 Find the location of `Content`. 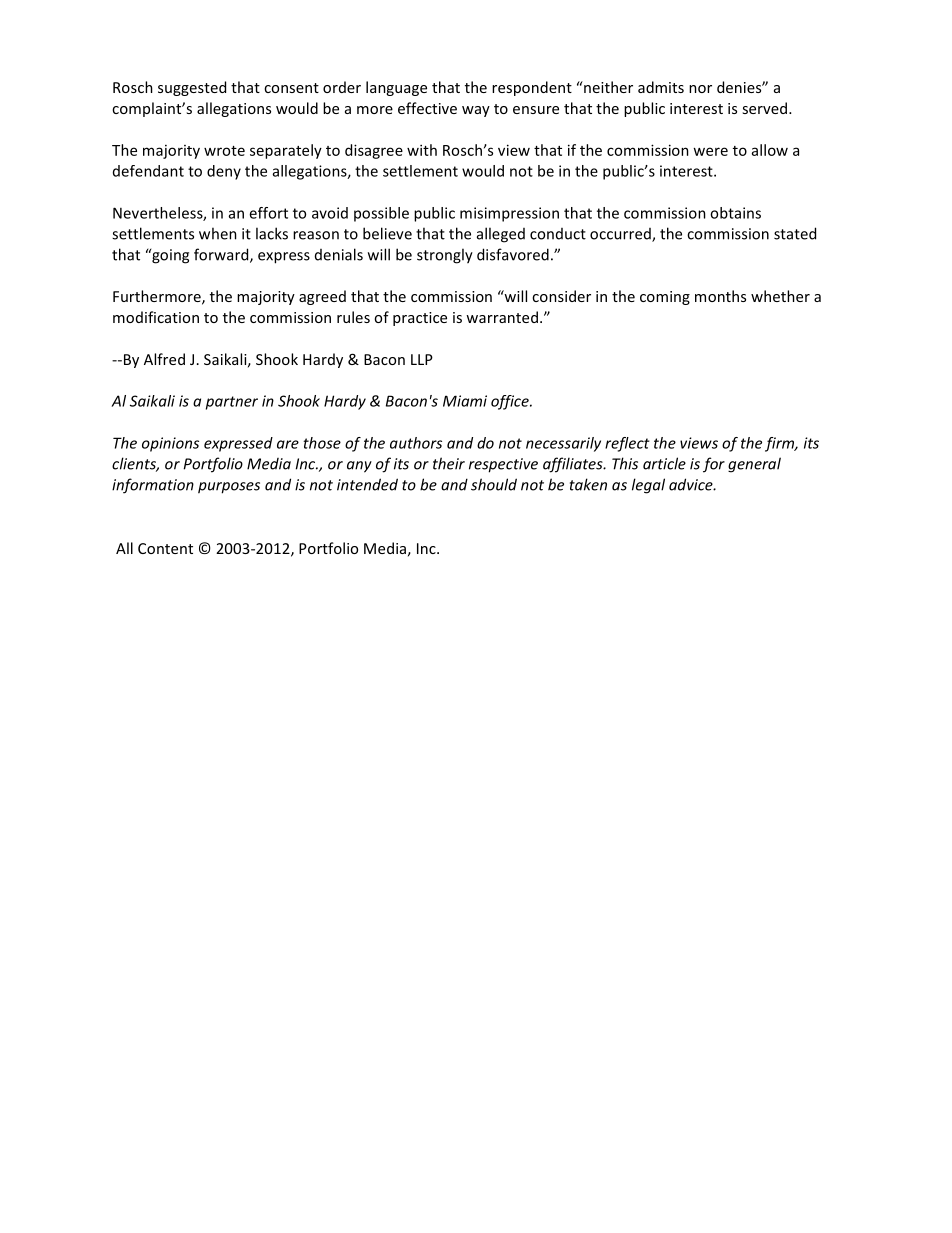

Content is located at coordinates (165, 548).
